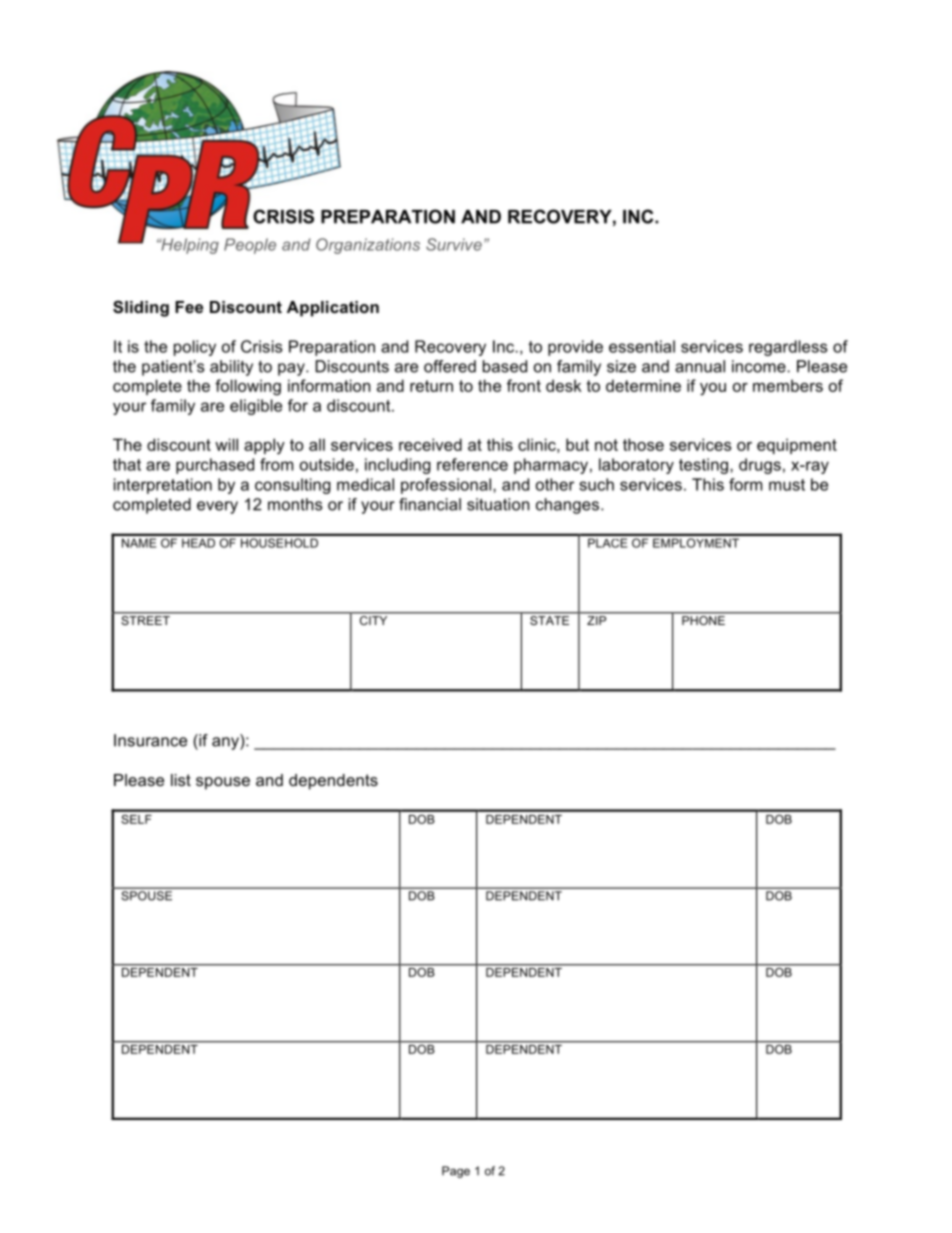 Image resolution: width=952 pixels, height=1233 pixels. I want to click on STATE, so click(550, 619).
